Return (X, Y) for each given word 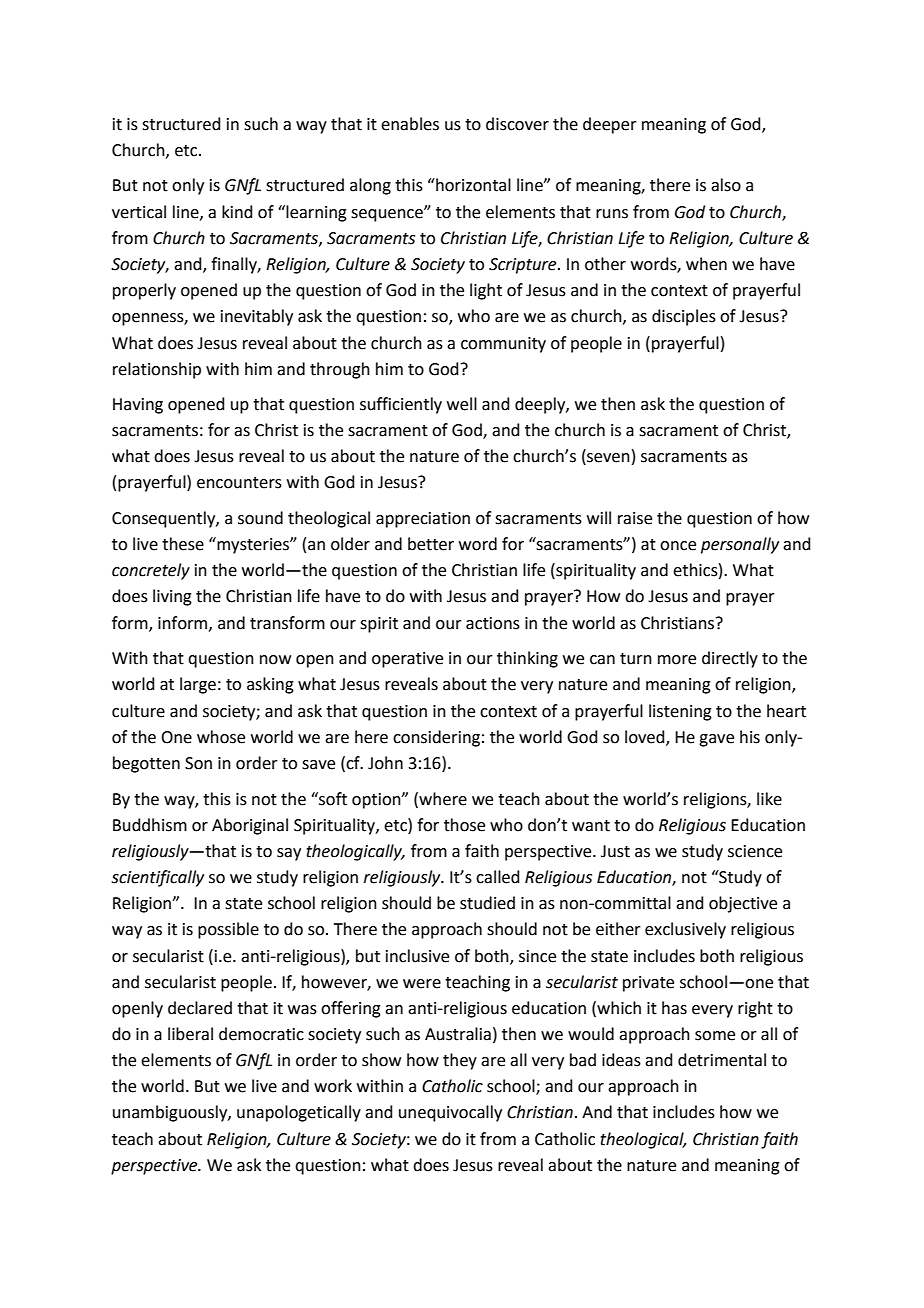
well (462, 404)
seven (607, 459)
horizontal (472, 185)
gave (716, 740)
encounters (239, 483)
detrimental (722, 1060)
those (464, 825)
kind (237, 212)
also (726, 185)
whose (221, 737)
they (460, 1061)
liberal (190, 1034)
